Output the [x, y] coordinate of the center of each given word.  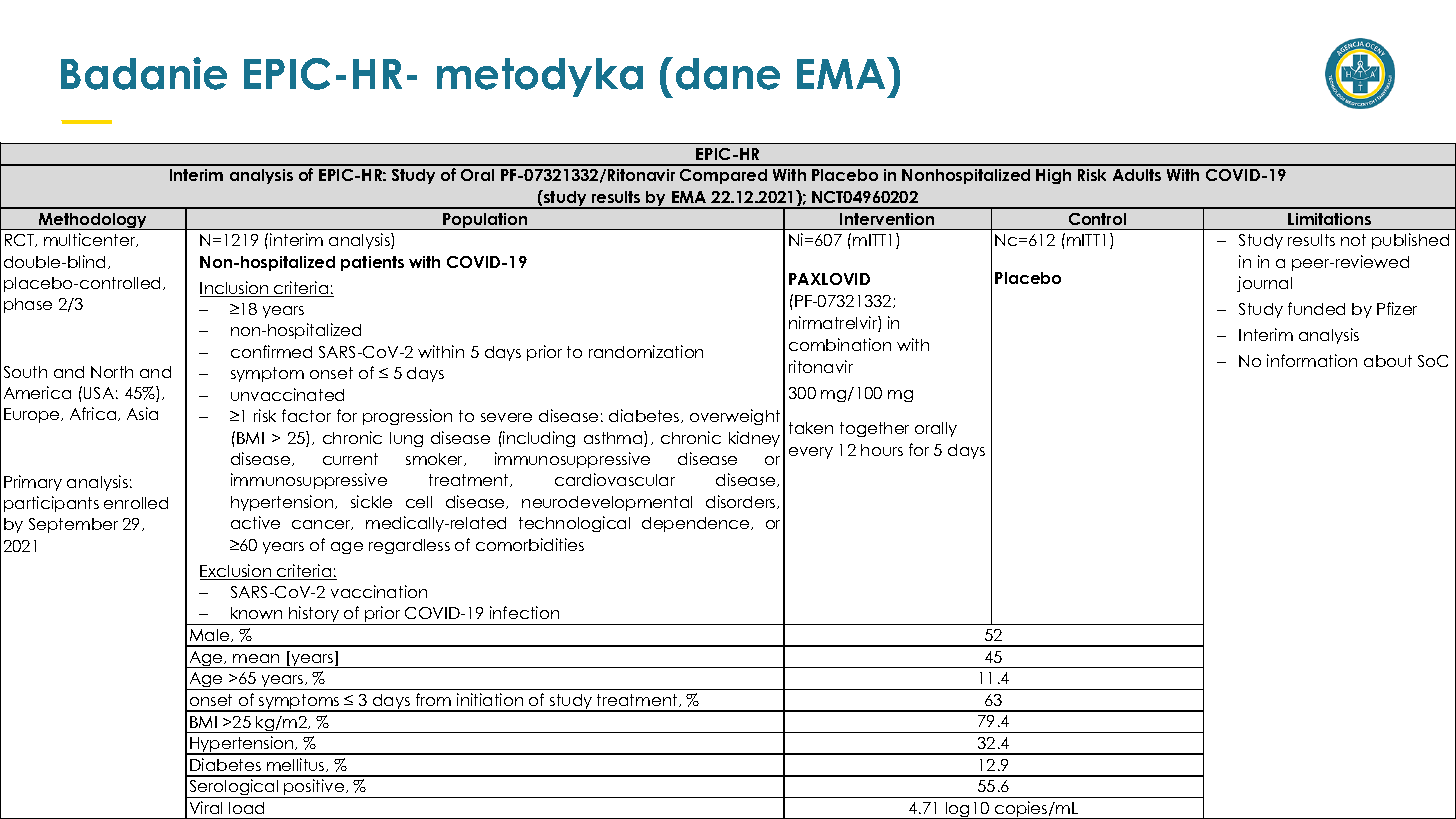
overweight [735, 417]
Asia [142, 413]
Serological [234, 788]
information [1312, 360]
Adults [1137, 175]
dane [728, 74]
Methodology [93, 221]
